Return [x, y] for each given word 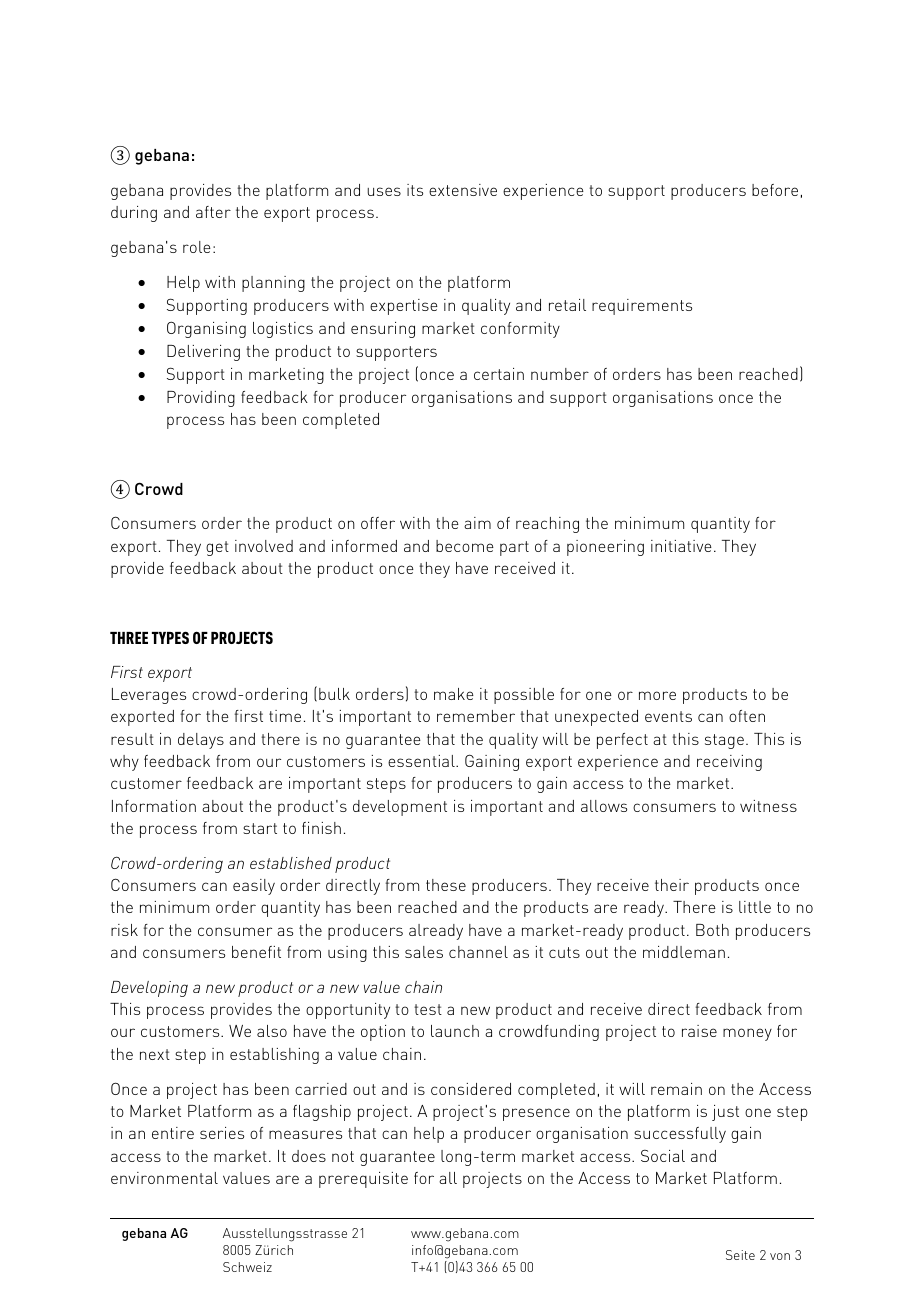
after [213, 212]
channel [478, 952]
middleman [684, 952]
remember [476, 716]
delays [201, 741]
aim [477, 523]
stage [724, 741]
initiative [681, 546]
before [775, 190]
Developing [149, 989]
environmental [164, 1178]
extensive [463, 190]
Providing [201, 399]
